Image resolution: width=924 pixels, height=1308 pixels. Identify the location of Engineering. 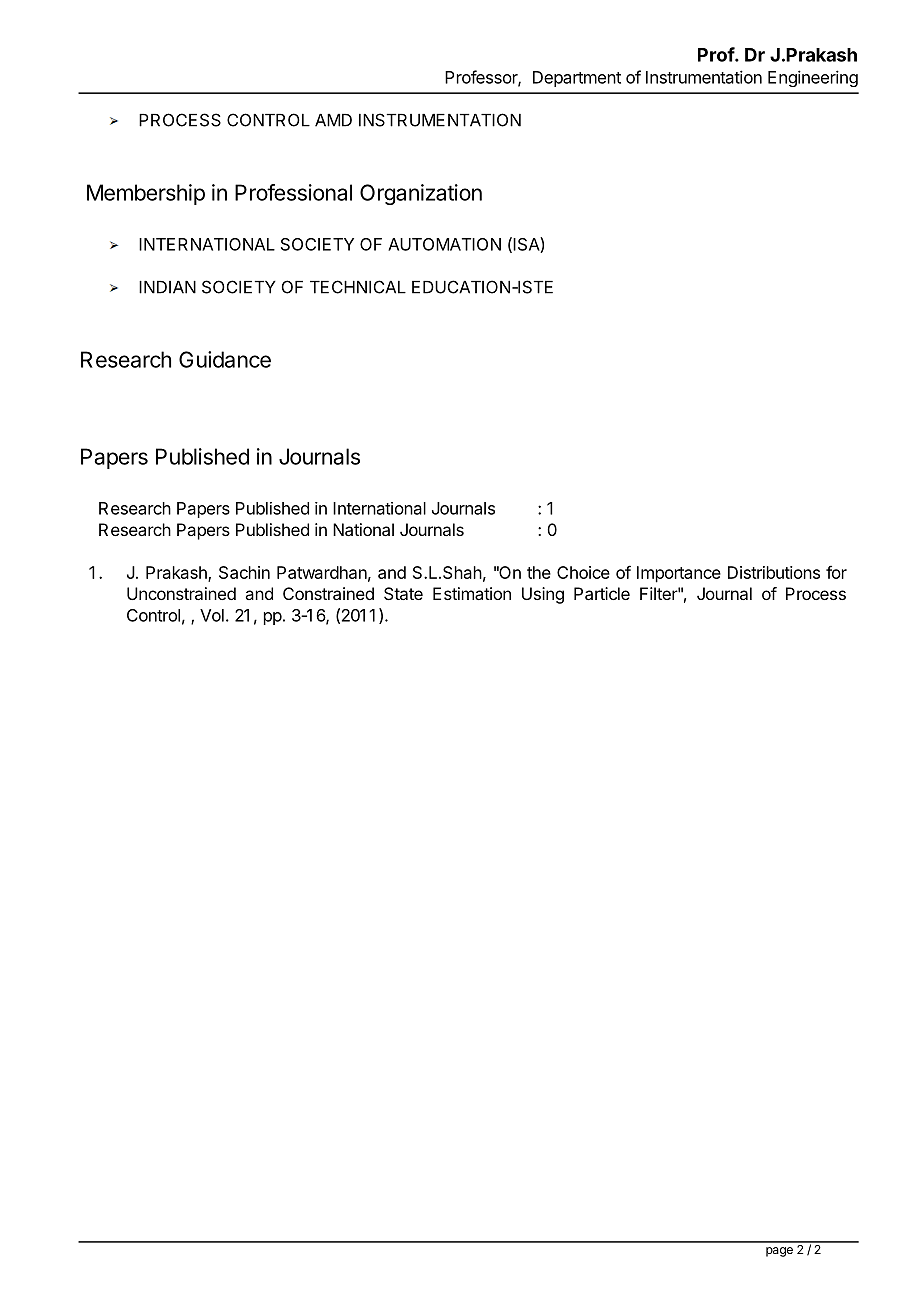
(813, 78).
